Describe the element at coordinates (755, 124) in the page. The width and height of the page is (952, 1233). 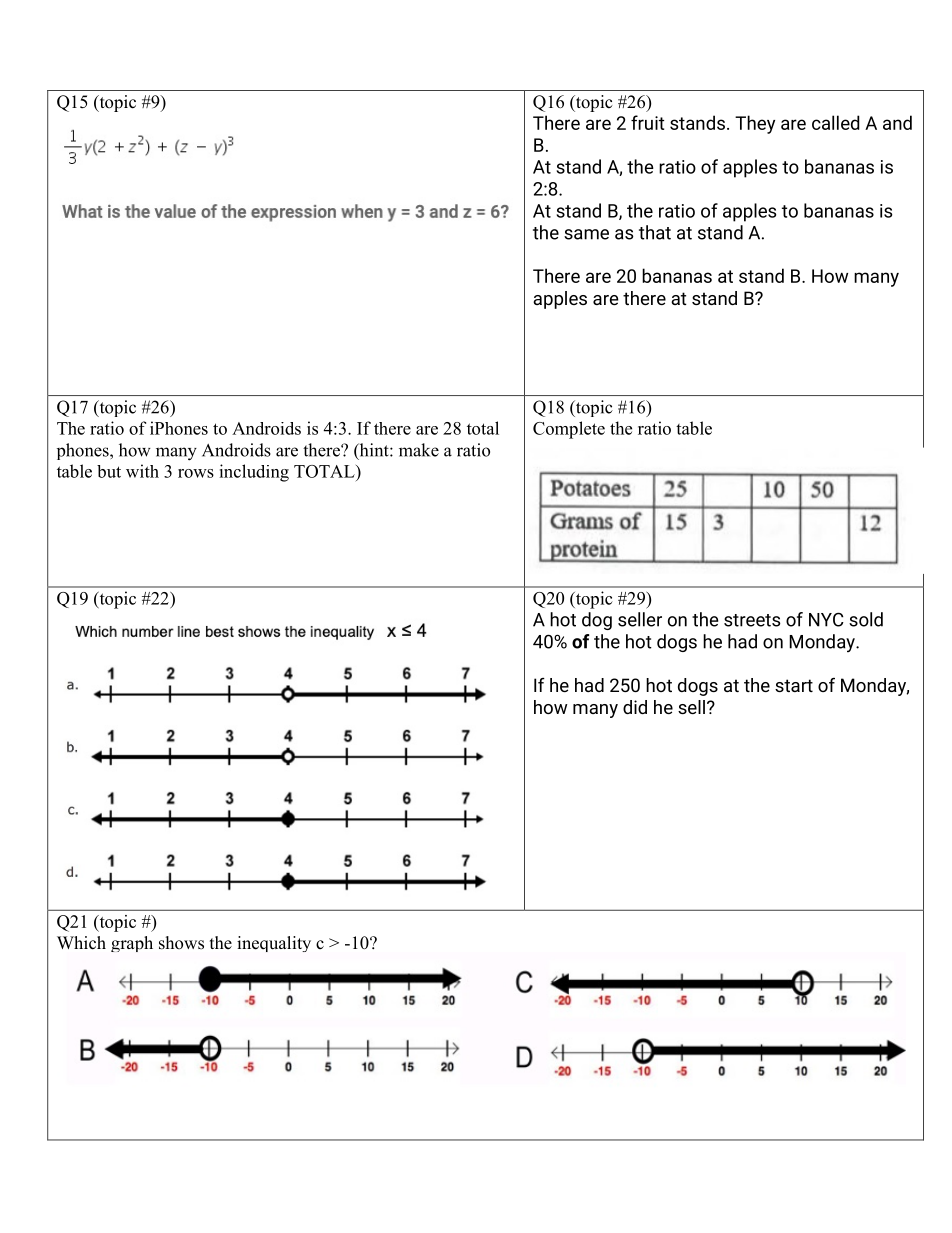
I see `They` at that location.
